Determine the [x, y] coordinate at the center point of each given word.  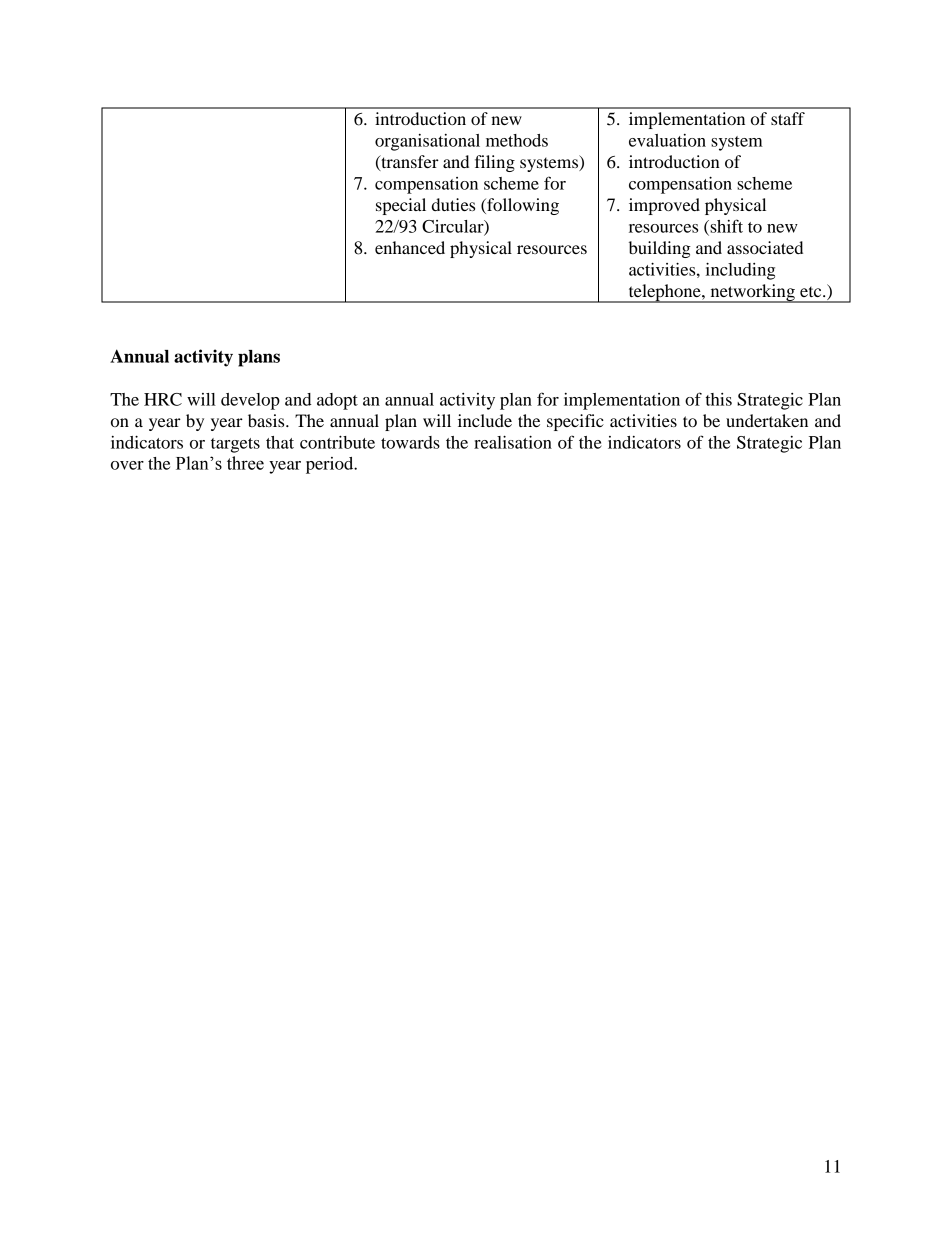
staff [788, 118]
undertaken [767, 420]
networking [752, 293]
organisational [427, 142]
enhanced [410, 247]
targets [235, 445]
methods [517, 140]
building [660, 249]
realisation [513, 442]
